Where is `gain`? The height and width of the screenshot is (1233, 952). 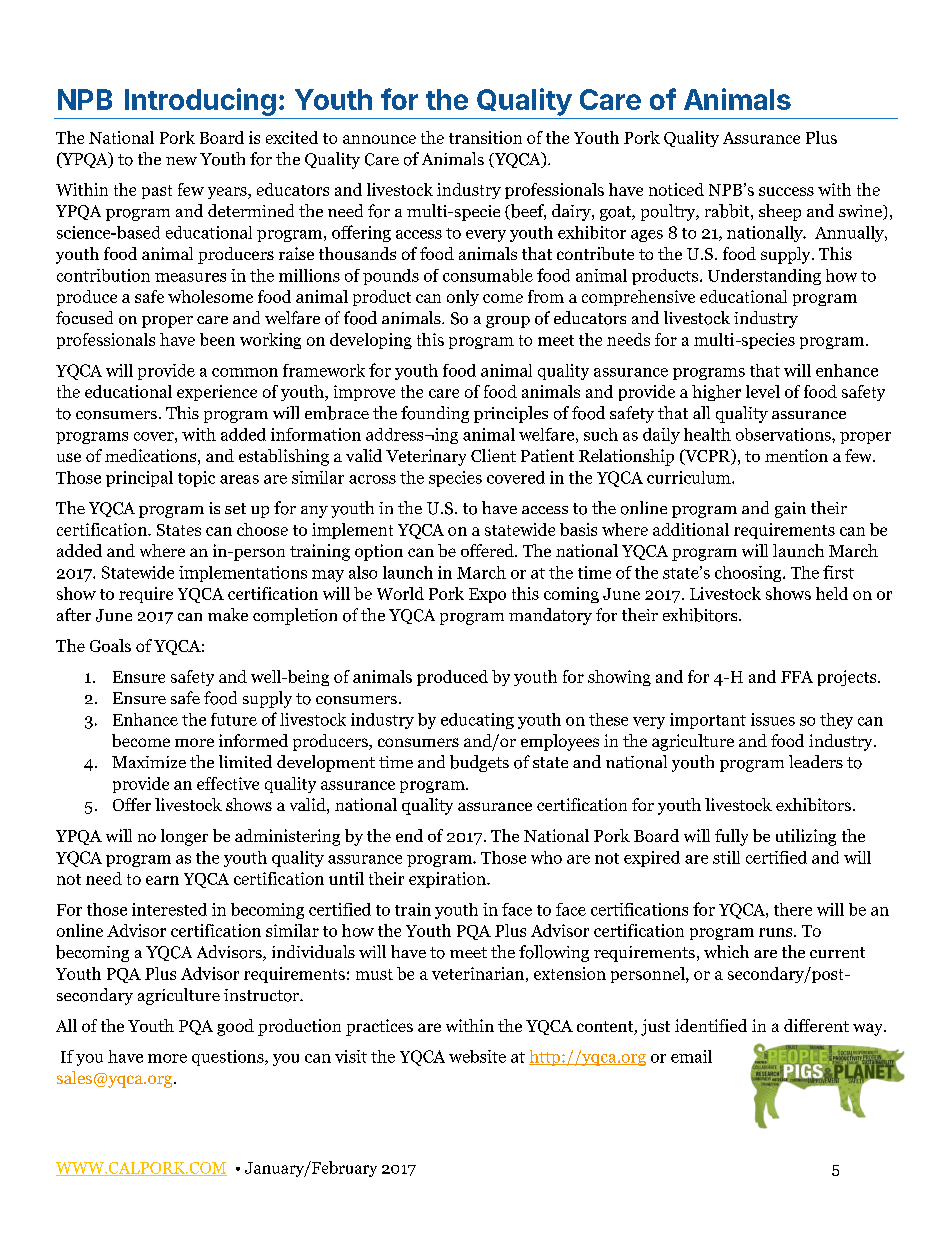
gain is located at coordinates (790, 510).
